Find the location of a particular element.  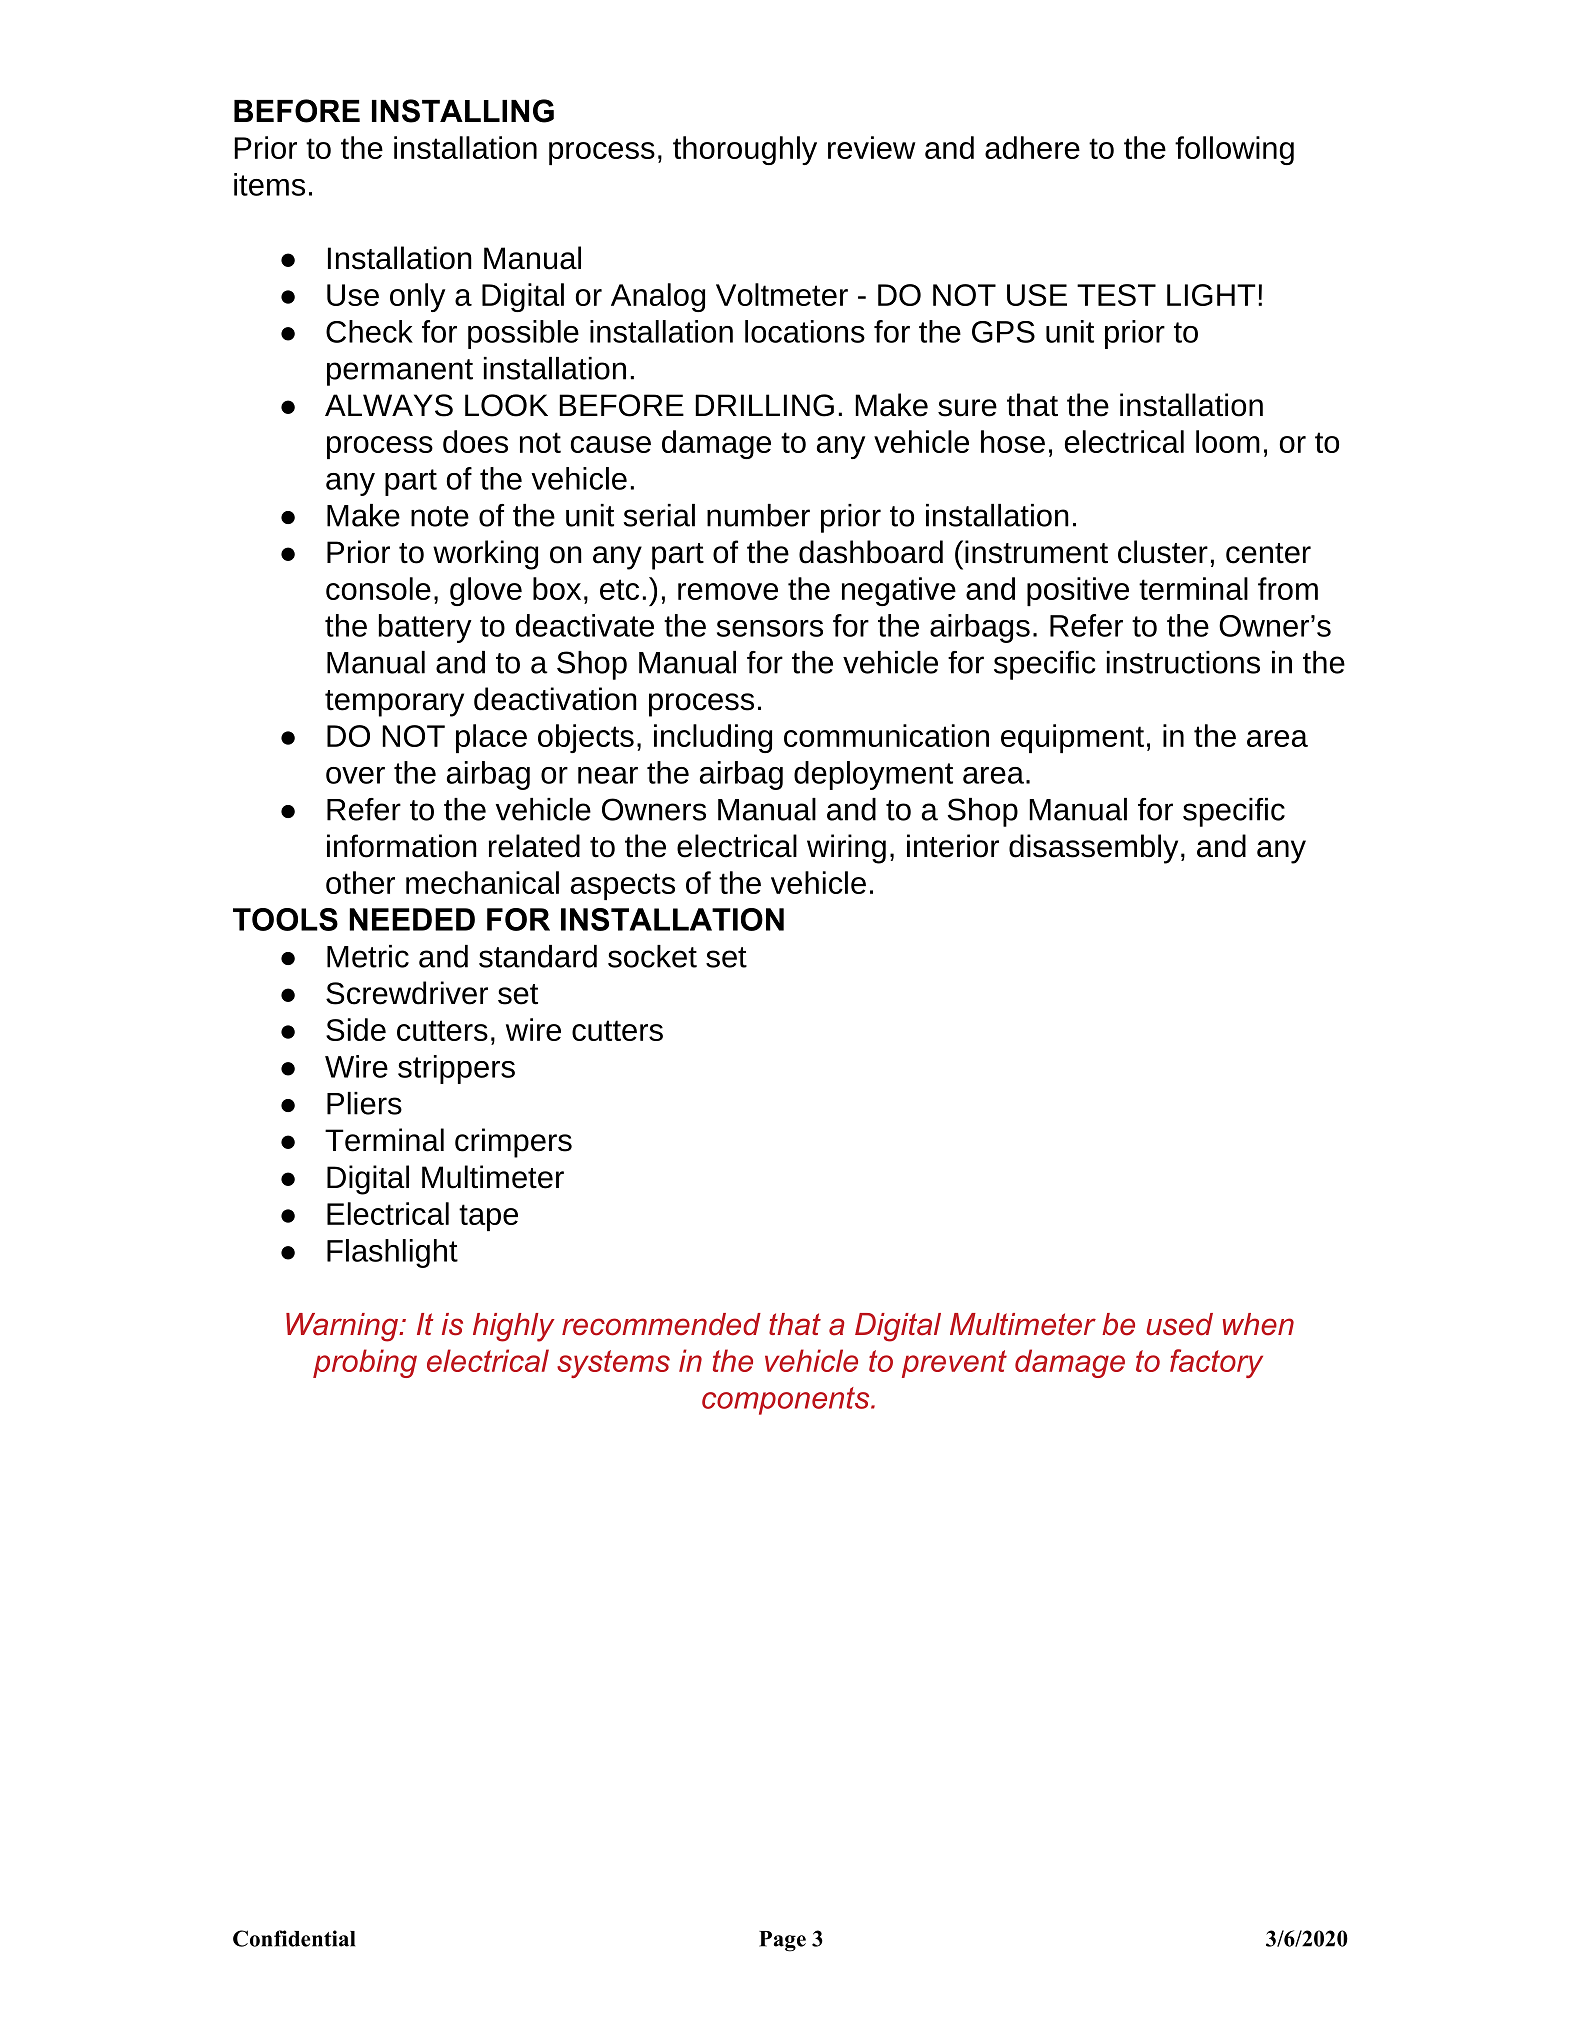

Side is located at coordinates (356, 1029).
